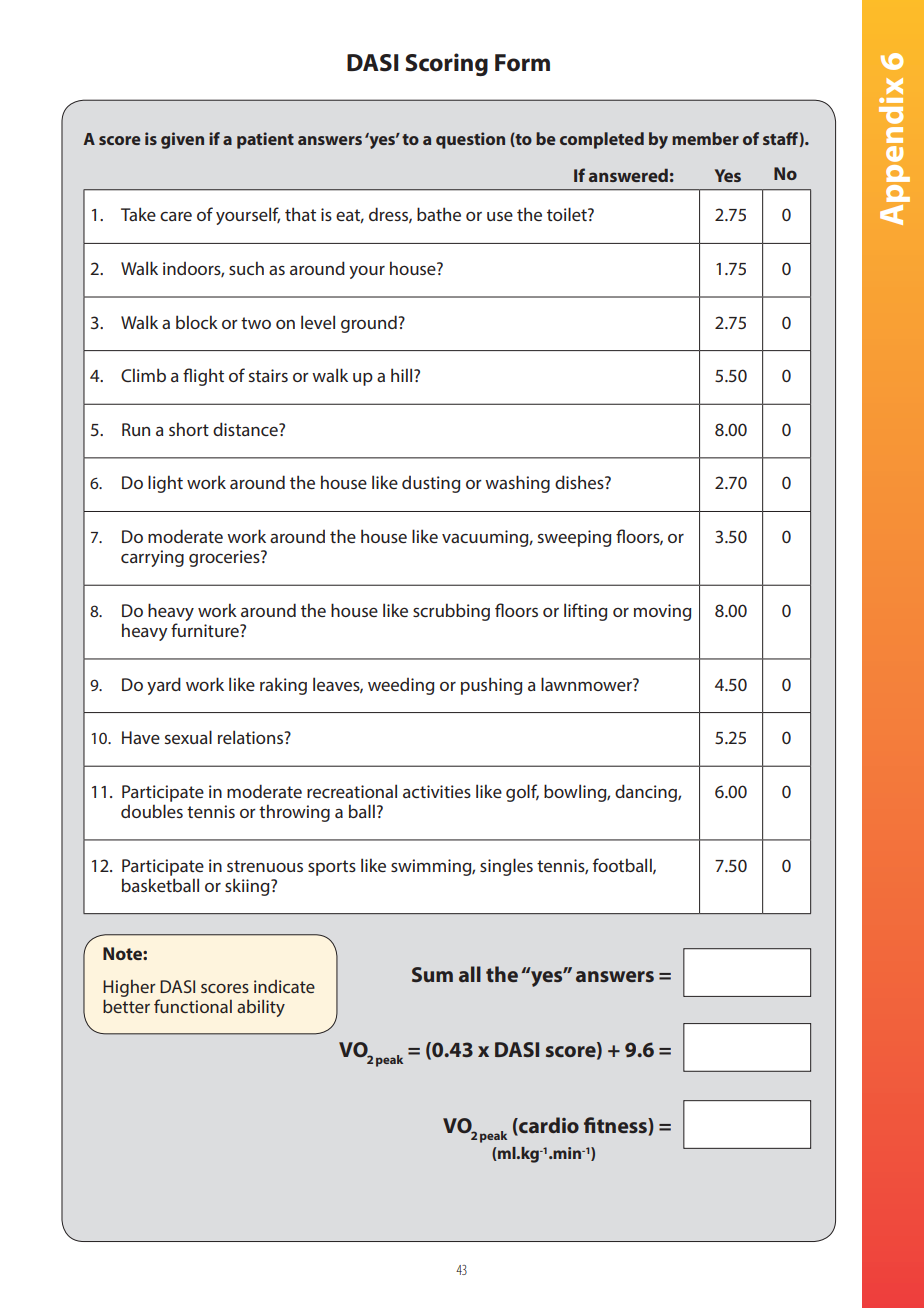  Describe the element at coordinates (548, 1126) in the screenshot. I see `cardio` at that location.
